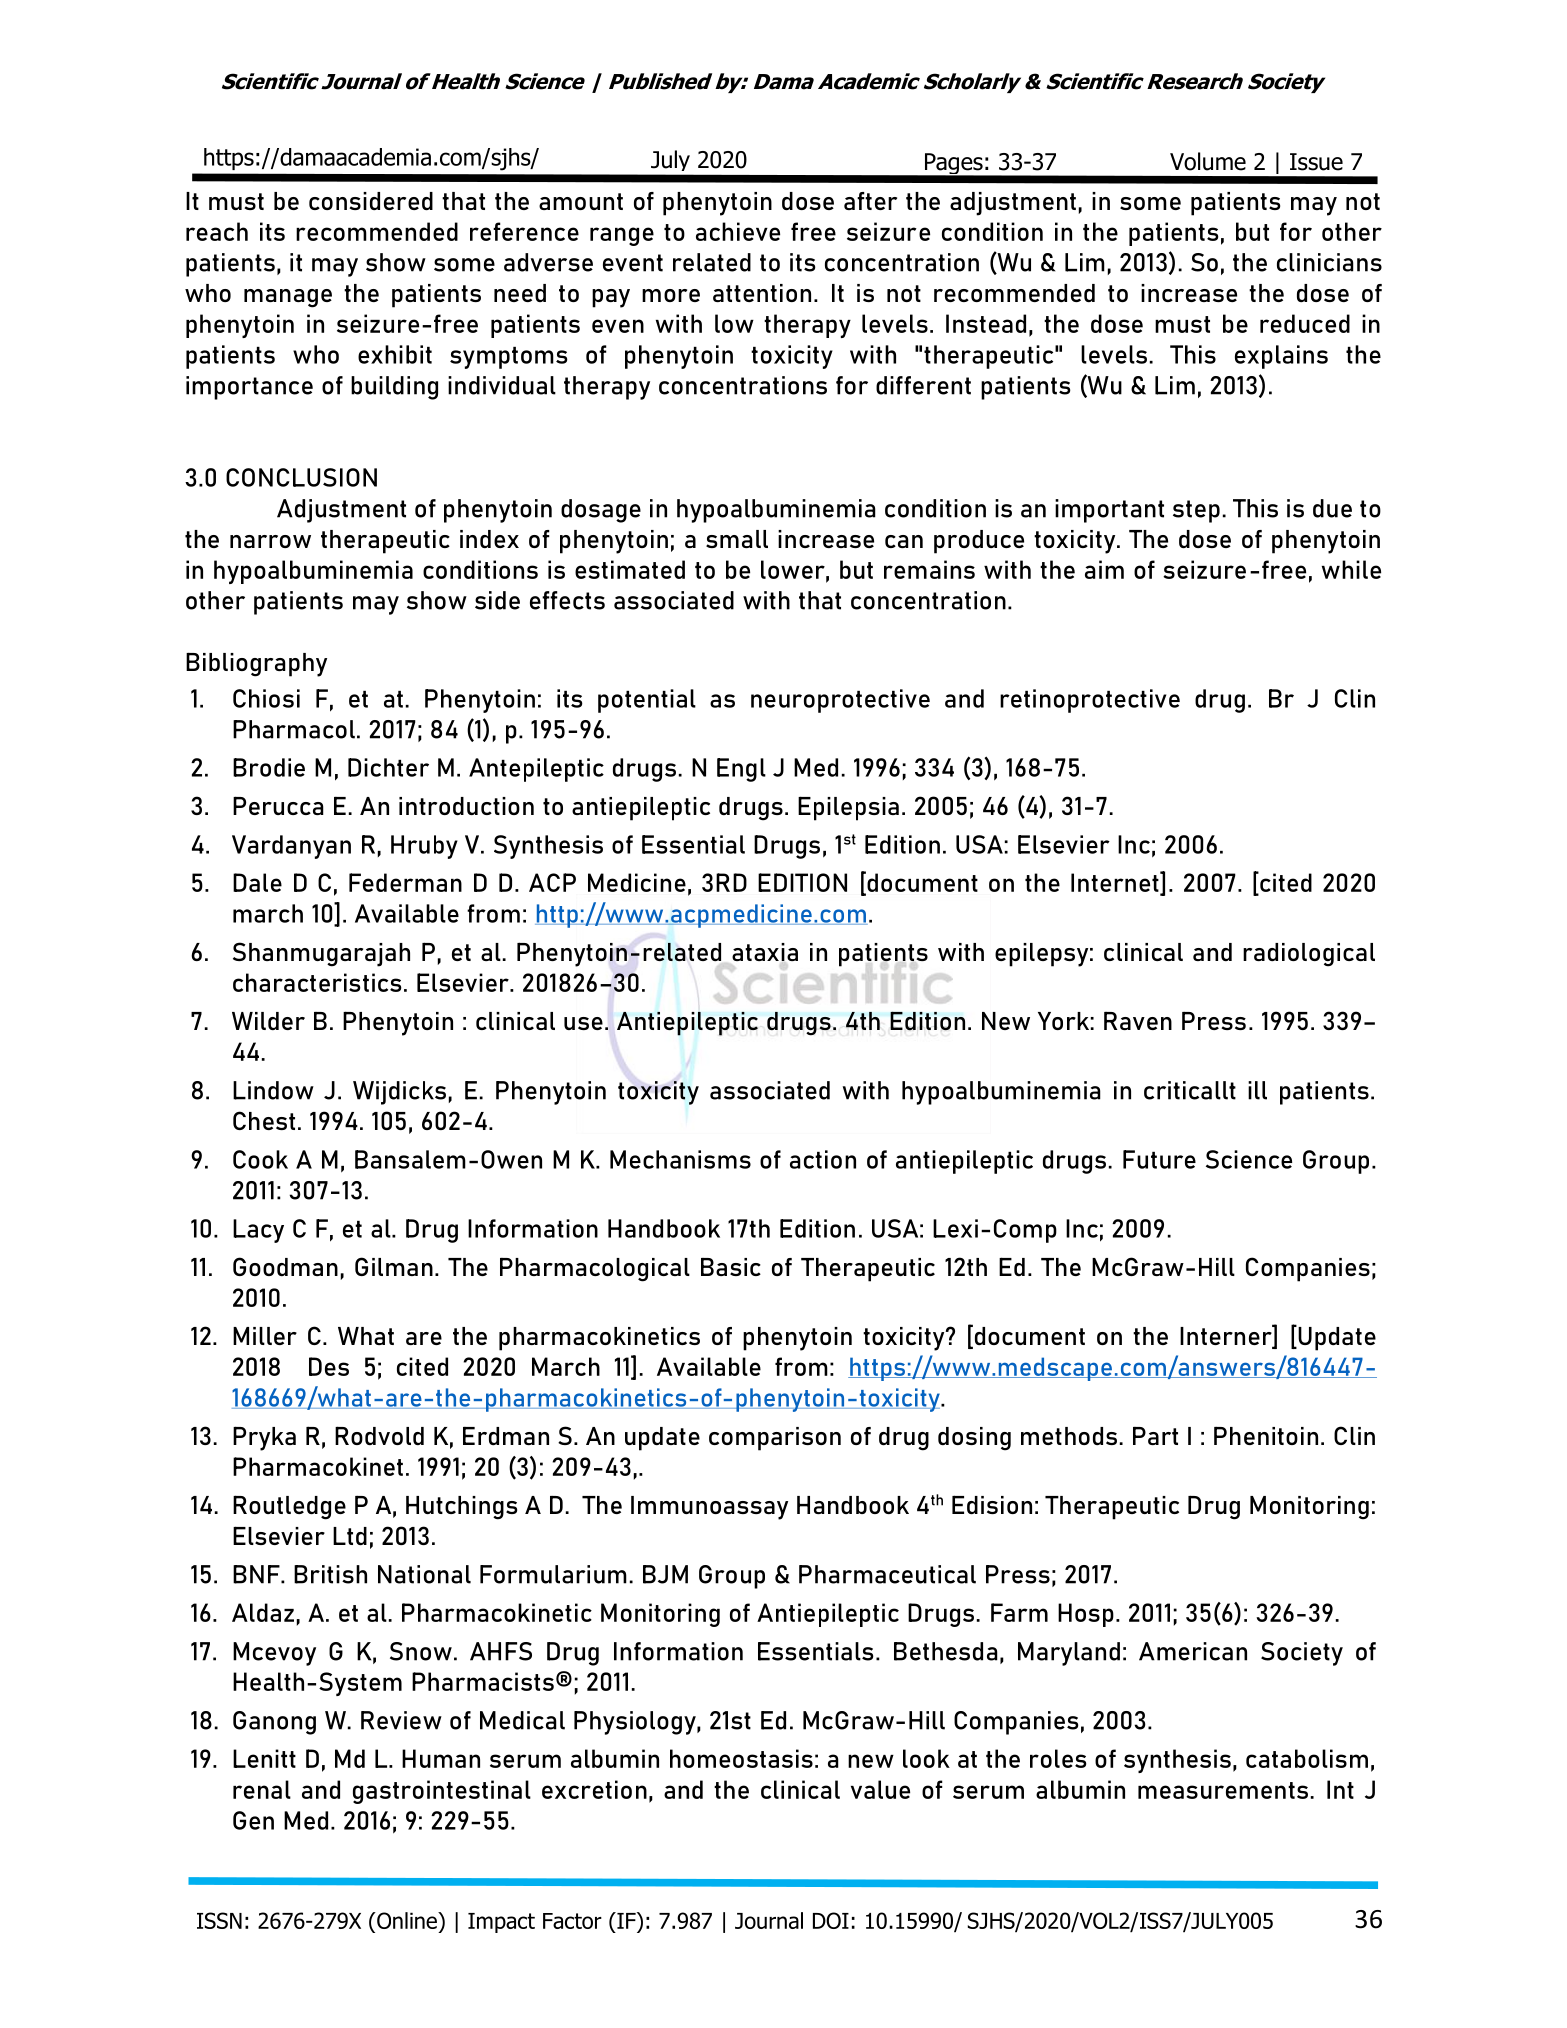  I want to click on characteristics, so click(317, 982).
